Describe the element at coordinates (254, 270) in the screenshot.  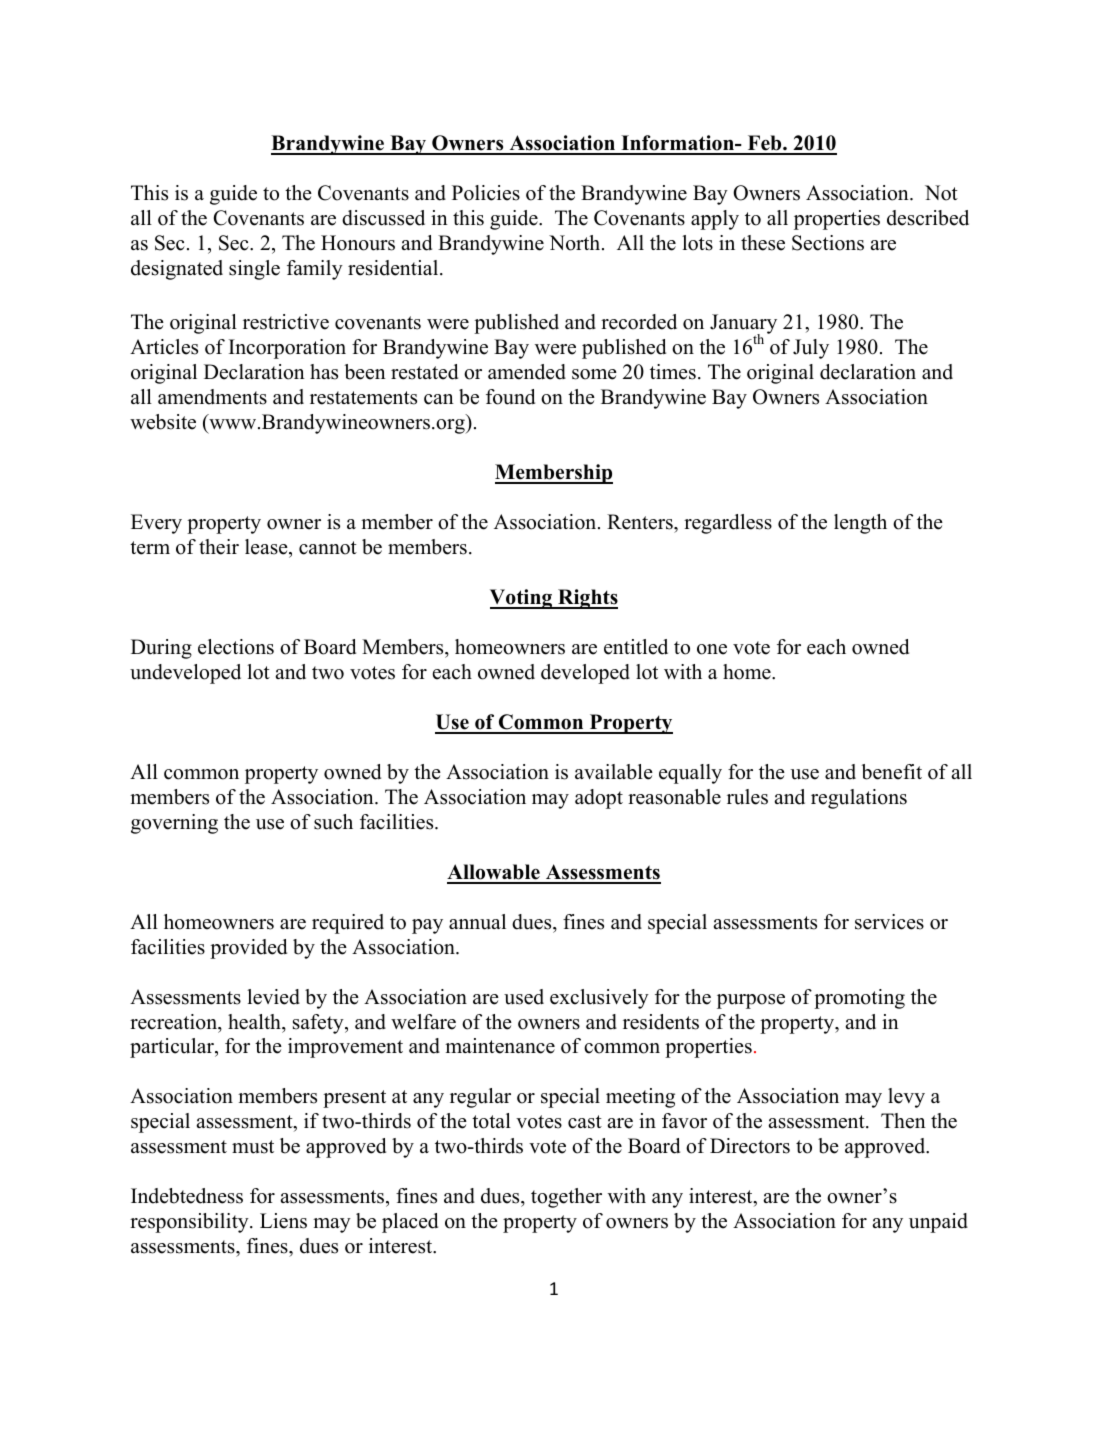
I see `single` at that location.
